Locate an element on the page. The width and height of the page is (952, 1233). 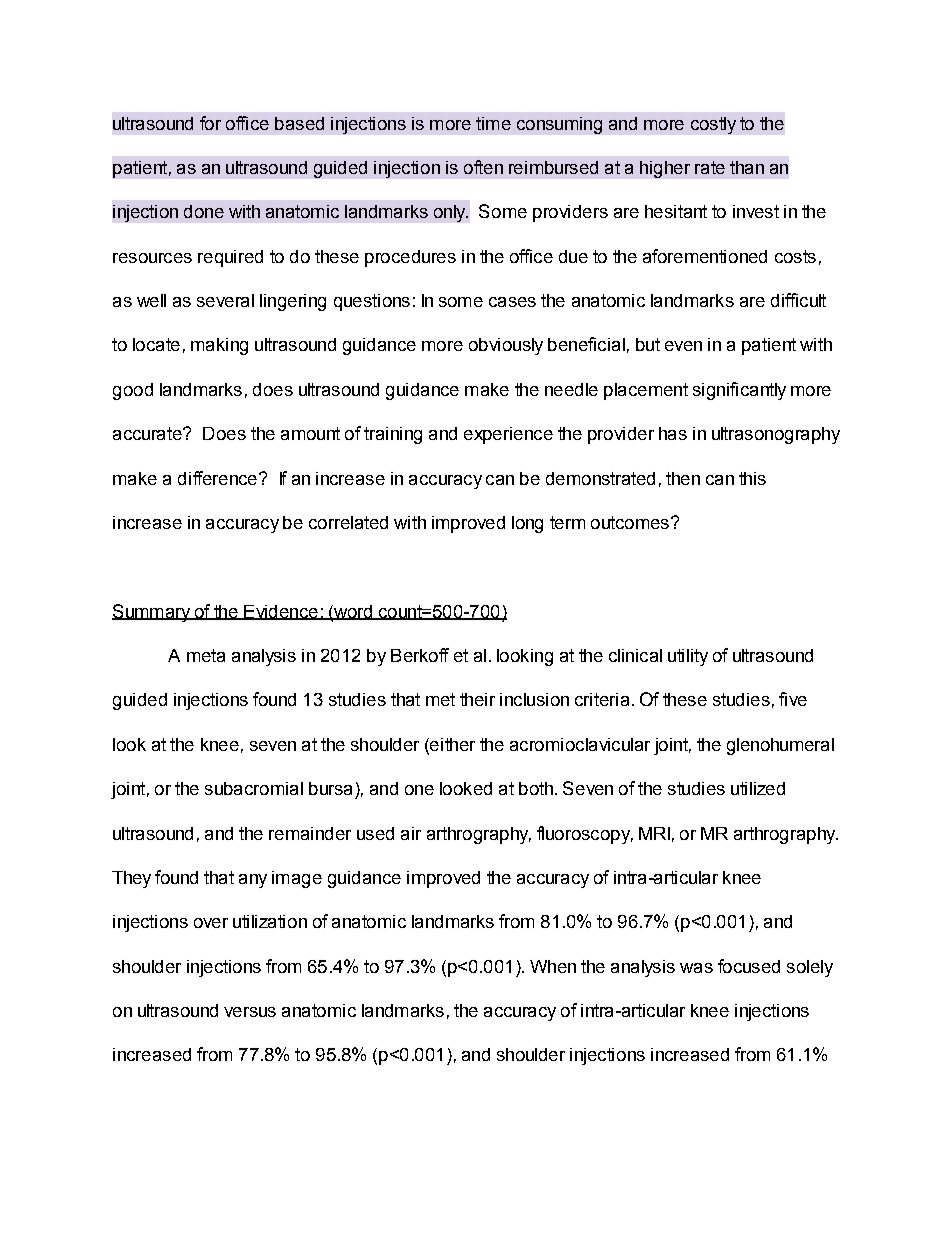
was is located at coordinates (696, 968).
